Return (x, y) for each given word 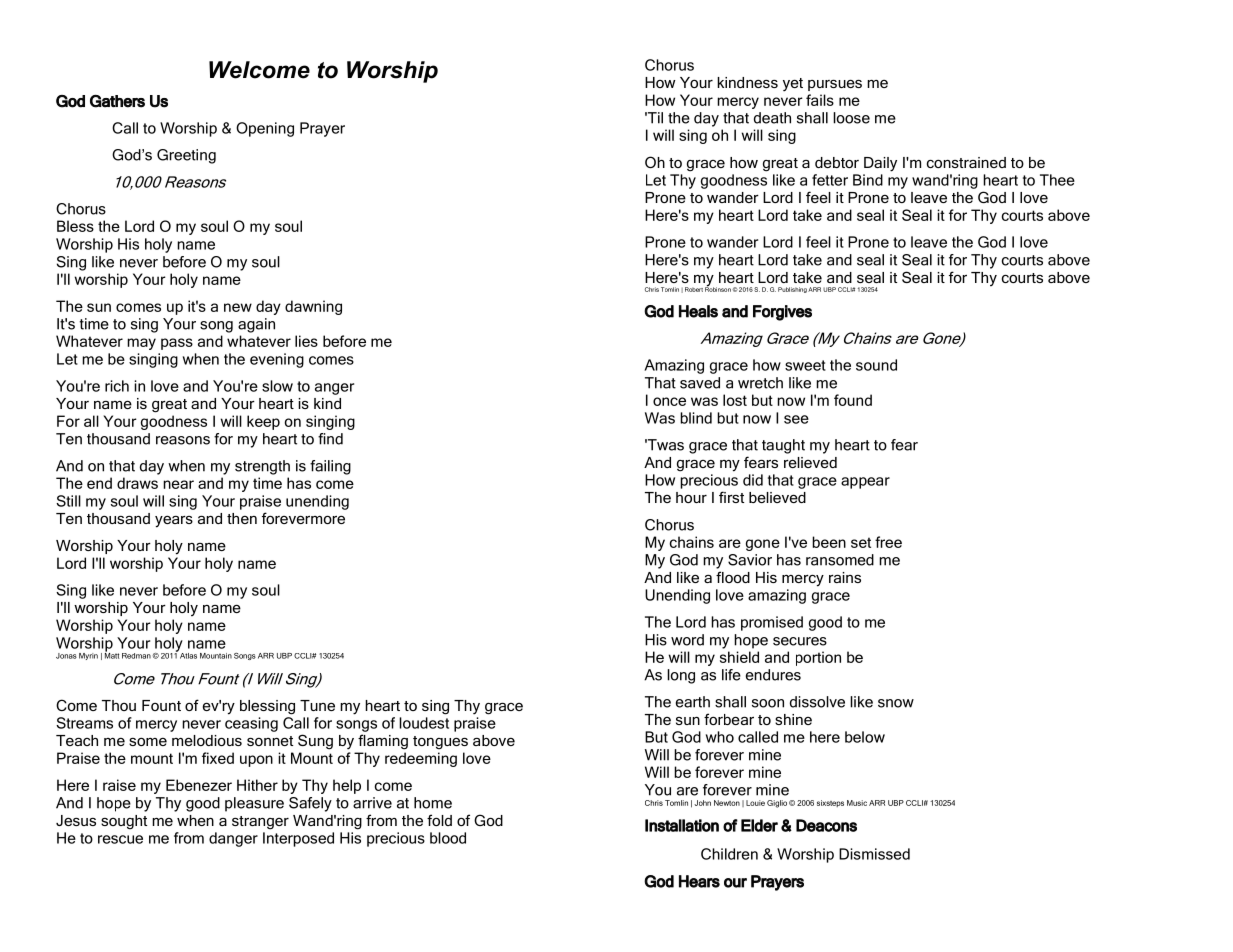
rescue (120, 839)
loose (851, 118)
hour (691, 497)
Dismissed (874, 854)
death (772, 118)
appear (865, 483)
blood (448, 838)
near (178, 484)
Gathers (117, 101)
